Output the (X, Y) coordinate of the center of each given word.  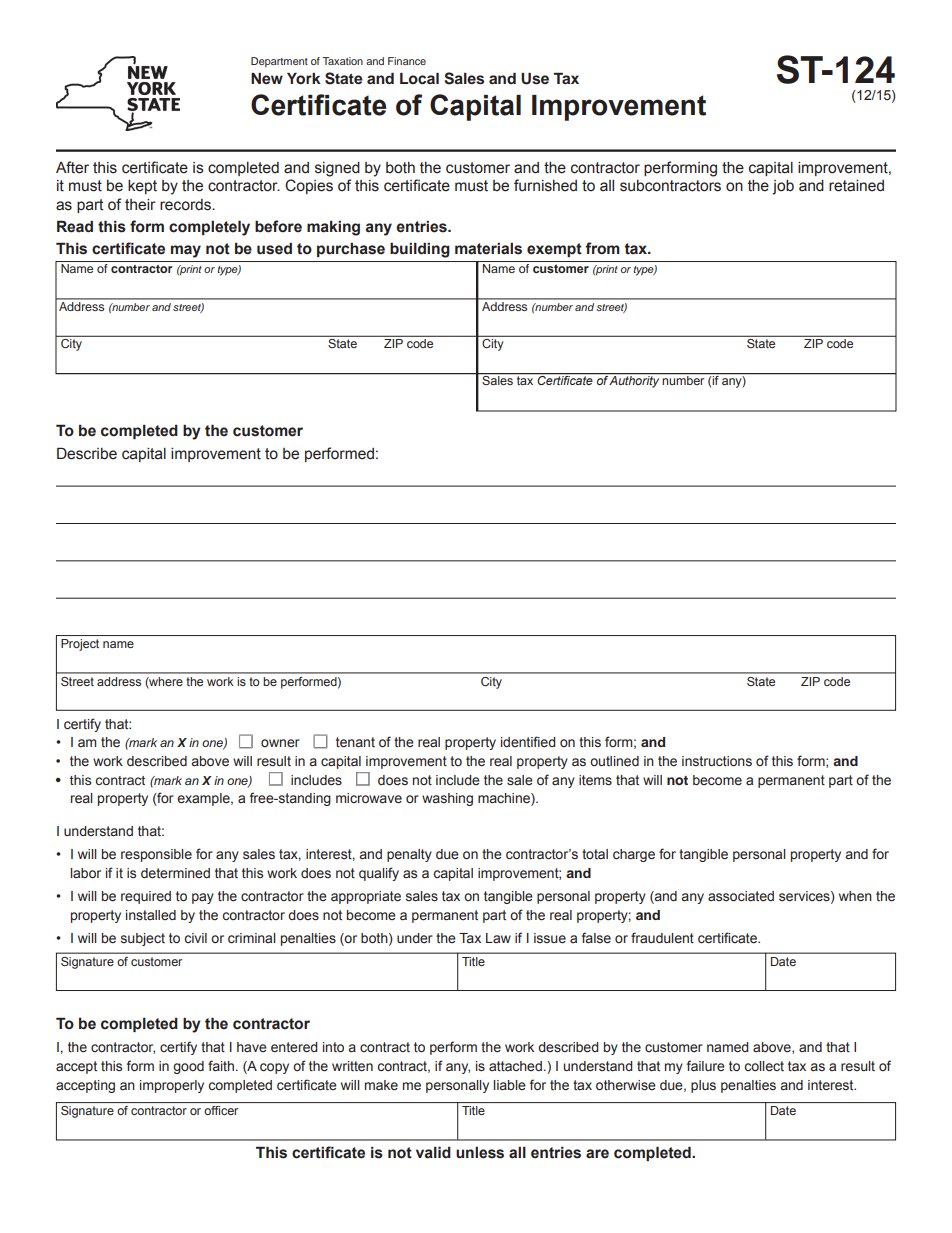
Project (80, 645)
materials (488, 249)
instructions (717, 761)
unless (480, 1153)
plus (703, 1086)
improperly (172, 1086)
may (186, 251)
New (267, 78)
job (783, 187)
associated (741, 896)
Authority (635, 381)
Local (419, 78)
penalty (409, 855)
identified (528, 742)
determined (175, 873)
